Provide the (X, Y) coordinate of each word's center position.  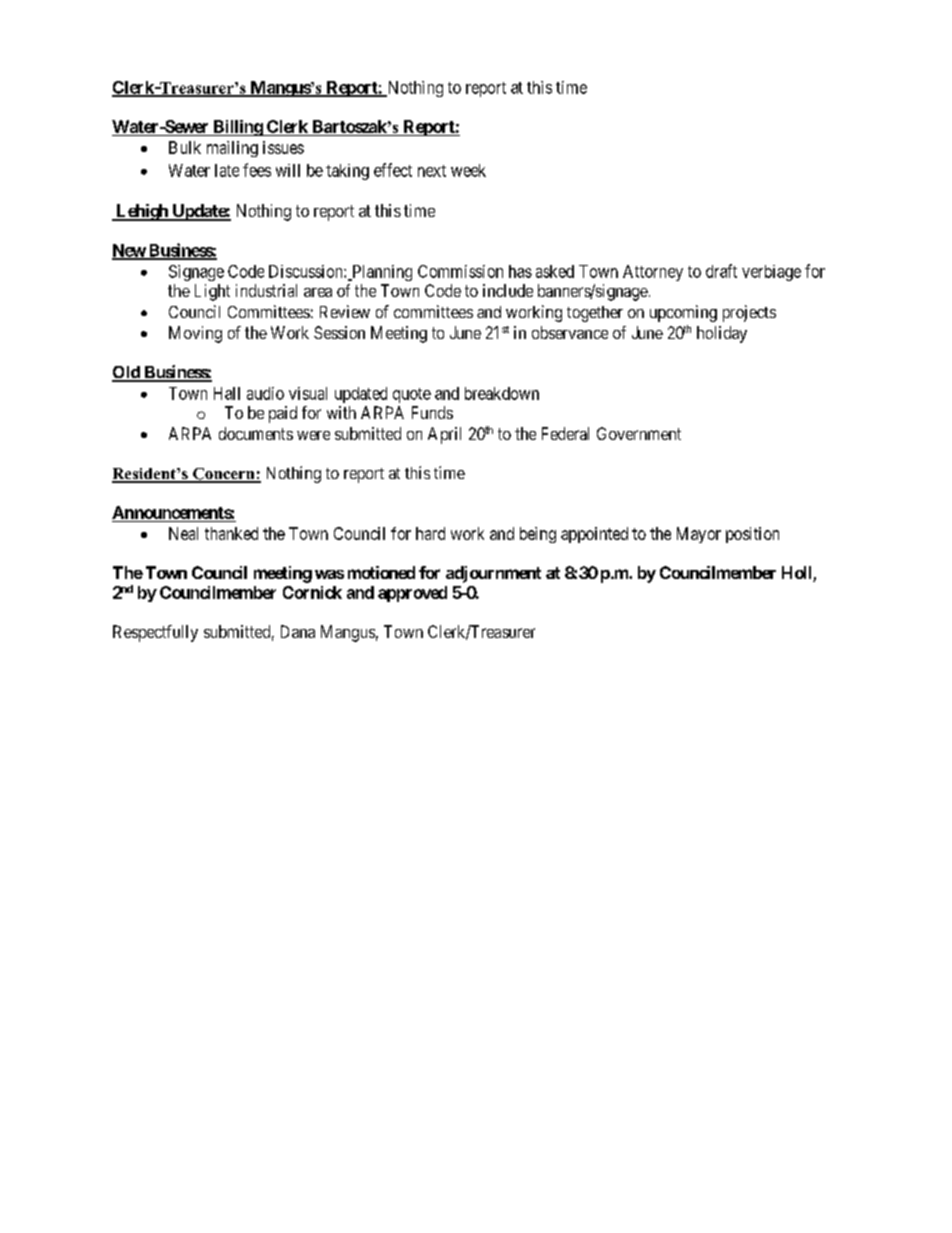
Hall (227, 393)
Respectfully (155, 633)
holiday (722, 334)
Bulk (185, 147)
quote (412, 395)
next (432, 171)
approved (412, 594)
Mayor (699, 535)
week (468, 170)
